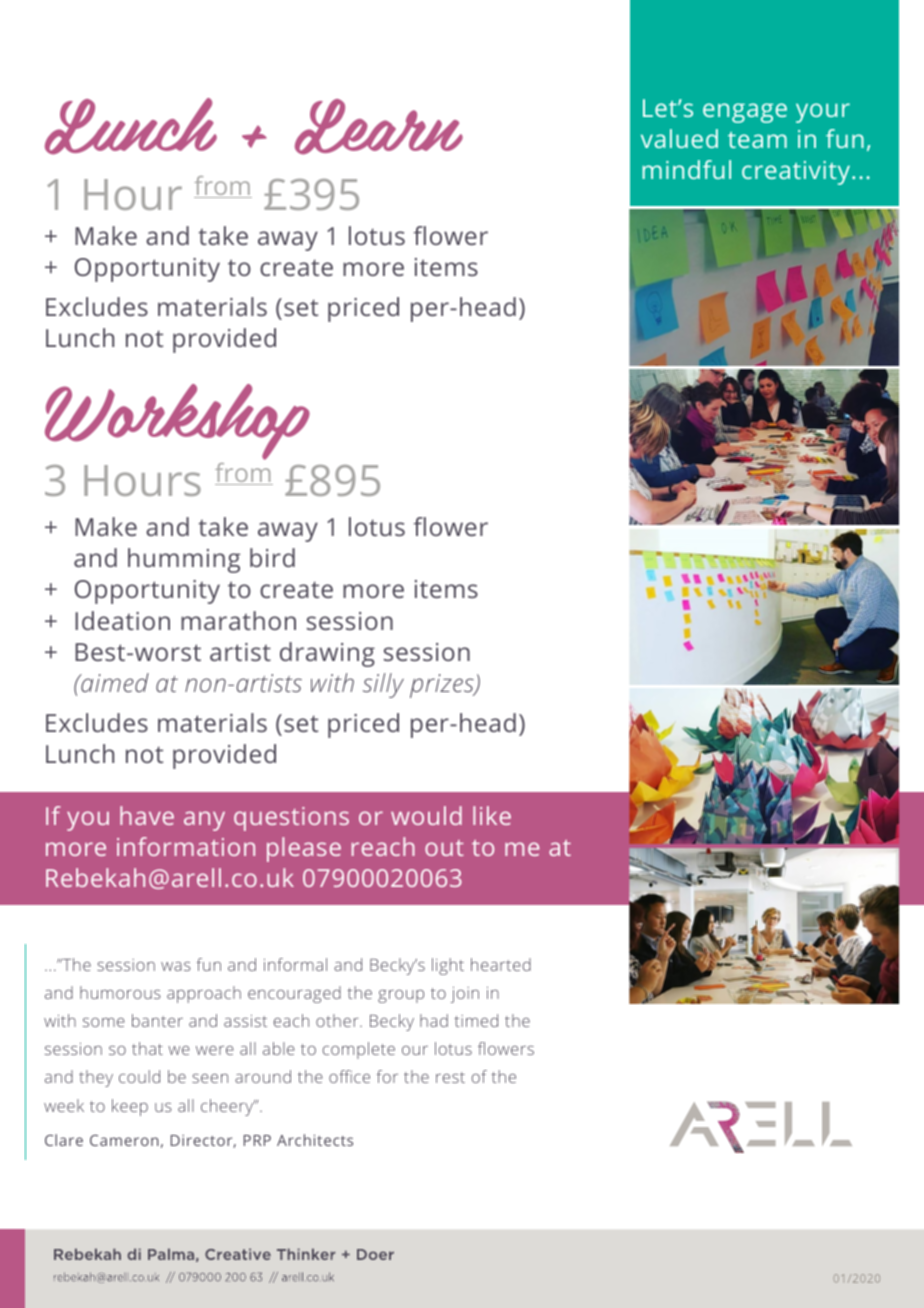 The image size is (924, 1308). Describe the element at coordinates (122, 620) in the screenshot. I see `Ideation` at that location.
